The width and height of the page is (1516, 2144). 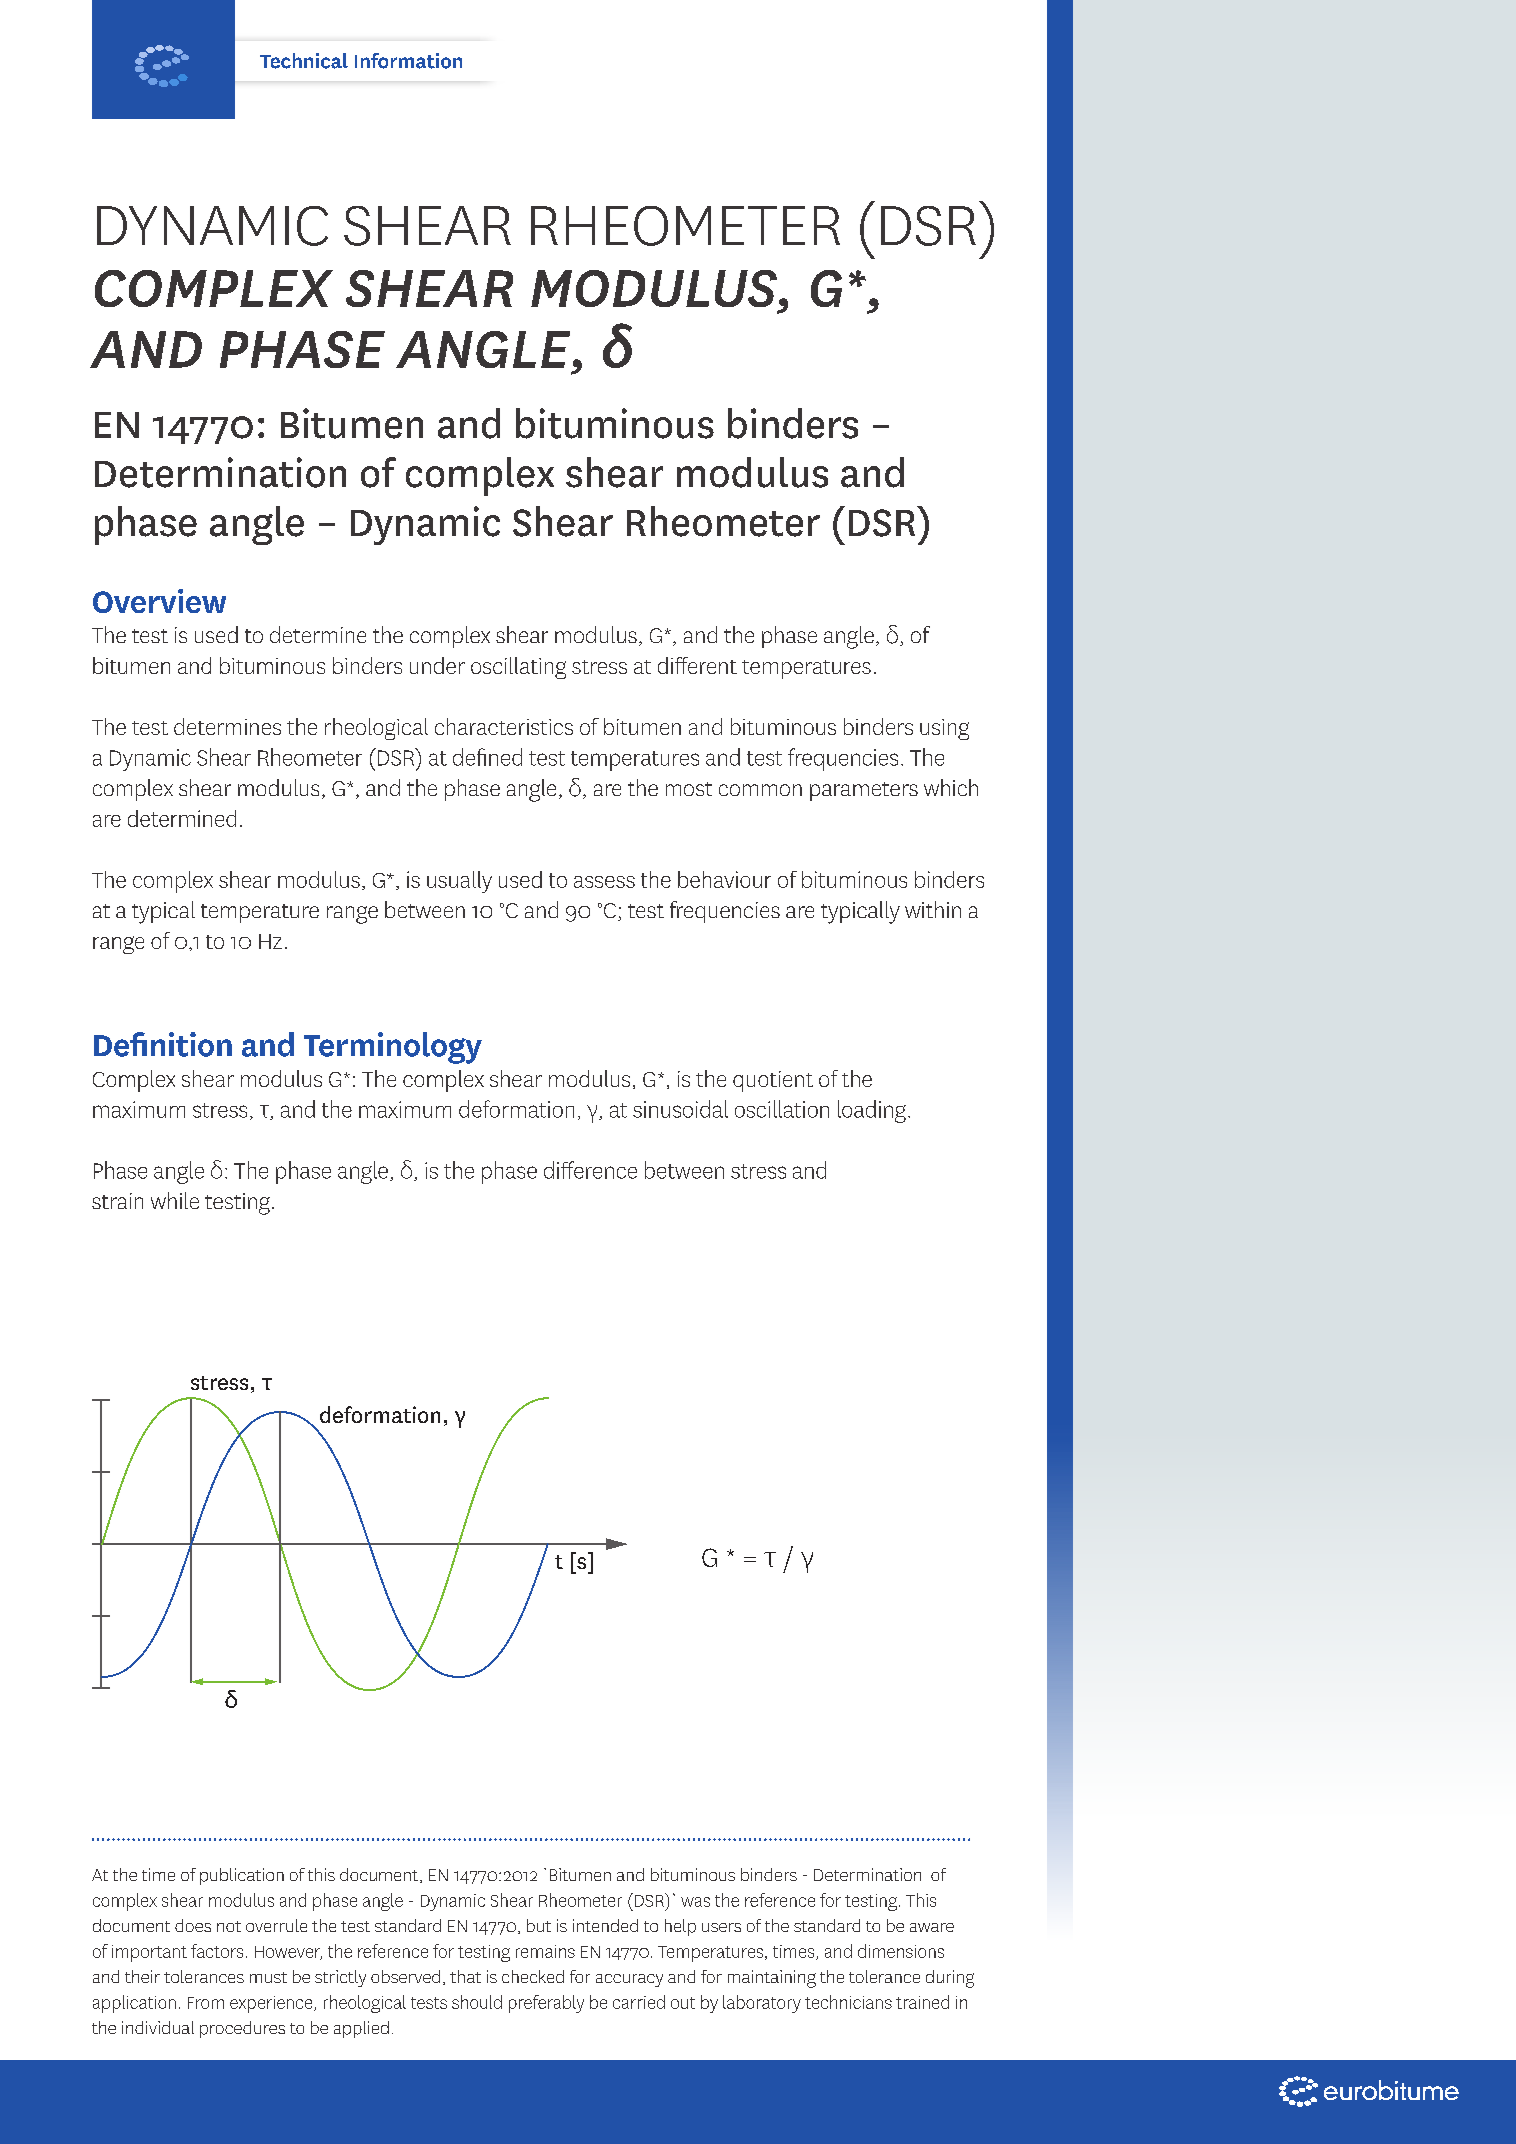 I want to click on Technical, so click(x=304, y=61).
